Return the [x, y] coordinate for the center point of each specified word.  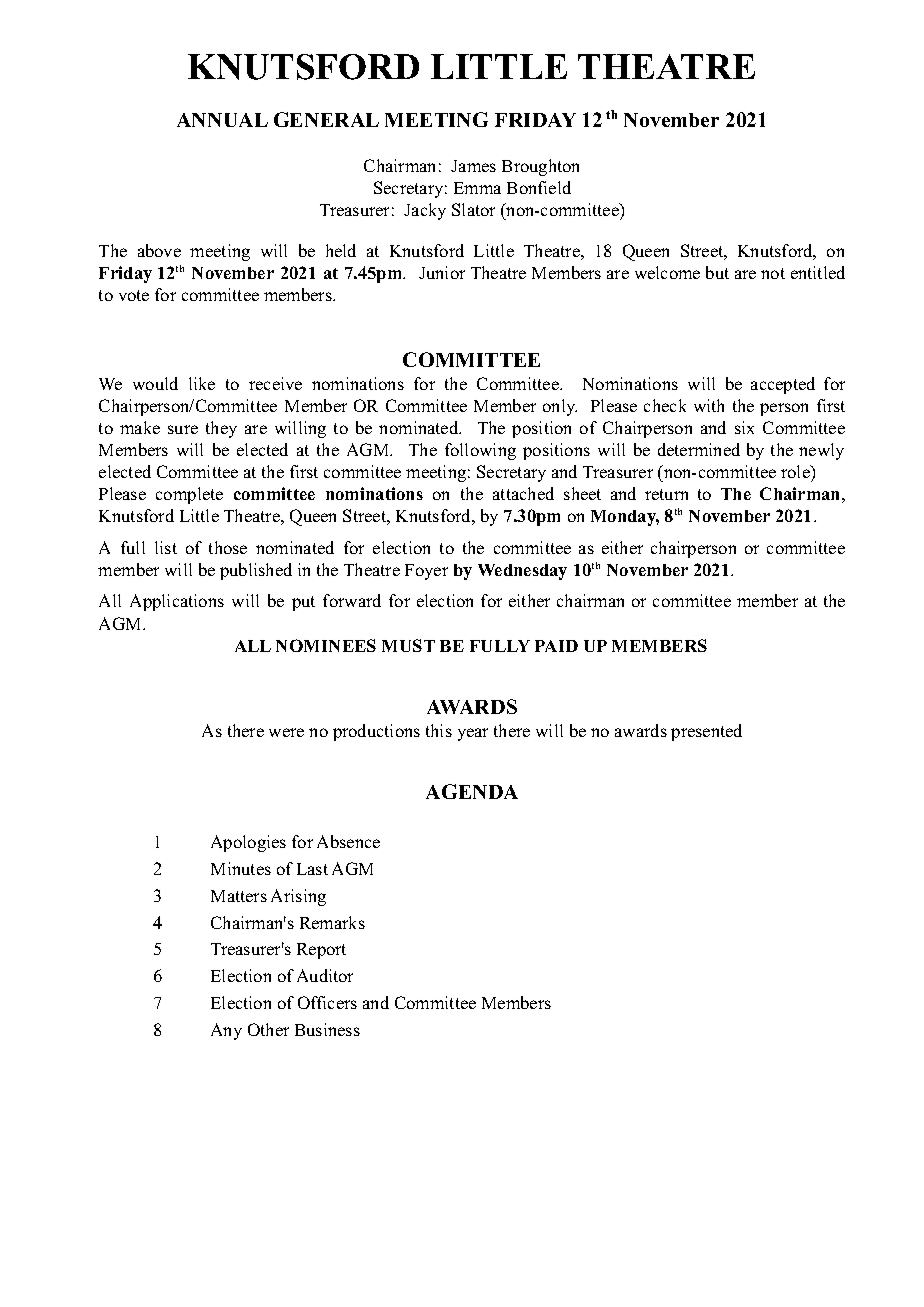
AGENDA [472, 791]
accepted [783, 385]
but [717, 272]
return [666, 494]
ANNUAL [222, 120]
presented [706, 732]
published [256, 571]
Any [226, 1031]
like [202, 383]
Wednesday [522, 572]
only [560, 407]
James [473, 166]
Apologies [248, 843]
